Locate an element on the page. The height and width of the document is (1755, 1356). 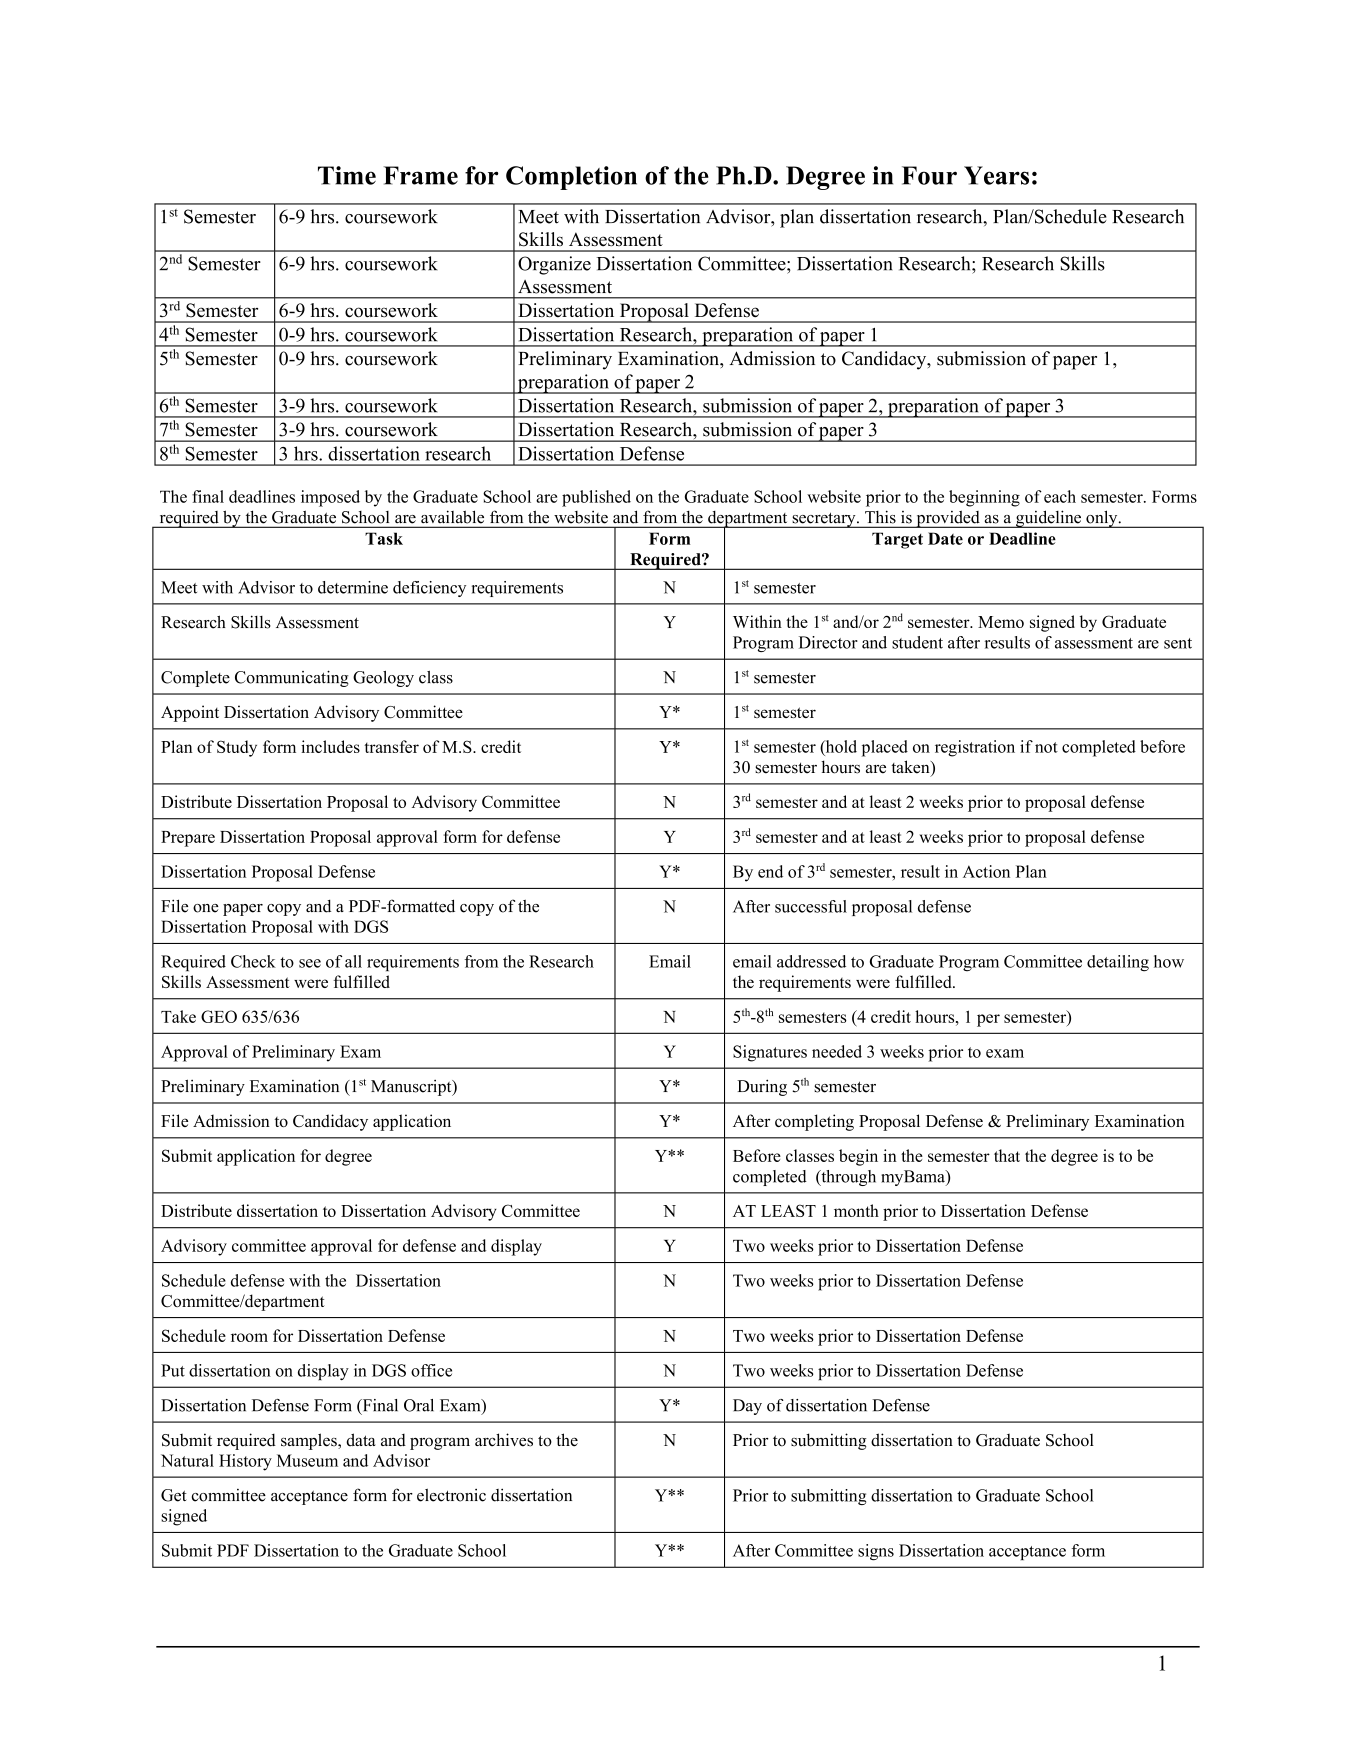
Communicating is located at coordinates (292, 678).
